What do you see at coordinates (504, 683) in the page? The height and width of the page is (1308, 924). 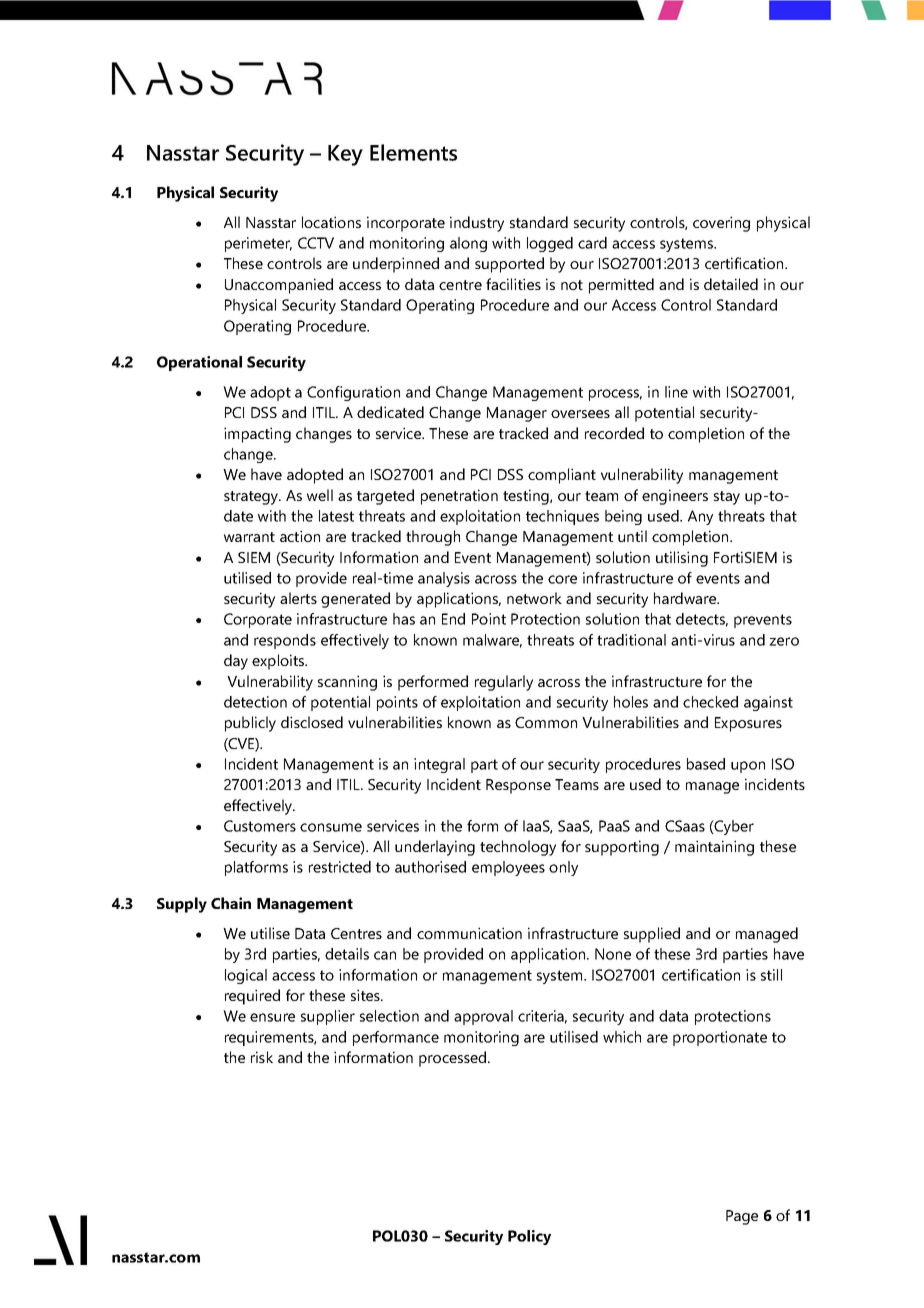 I see `regularly` at bounding box center [504, 683].
